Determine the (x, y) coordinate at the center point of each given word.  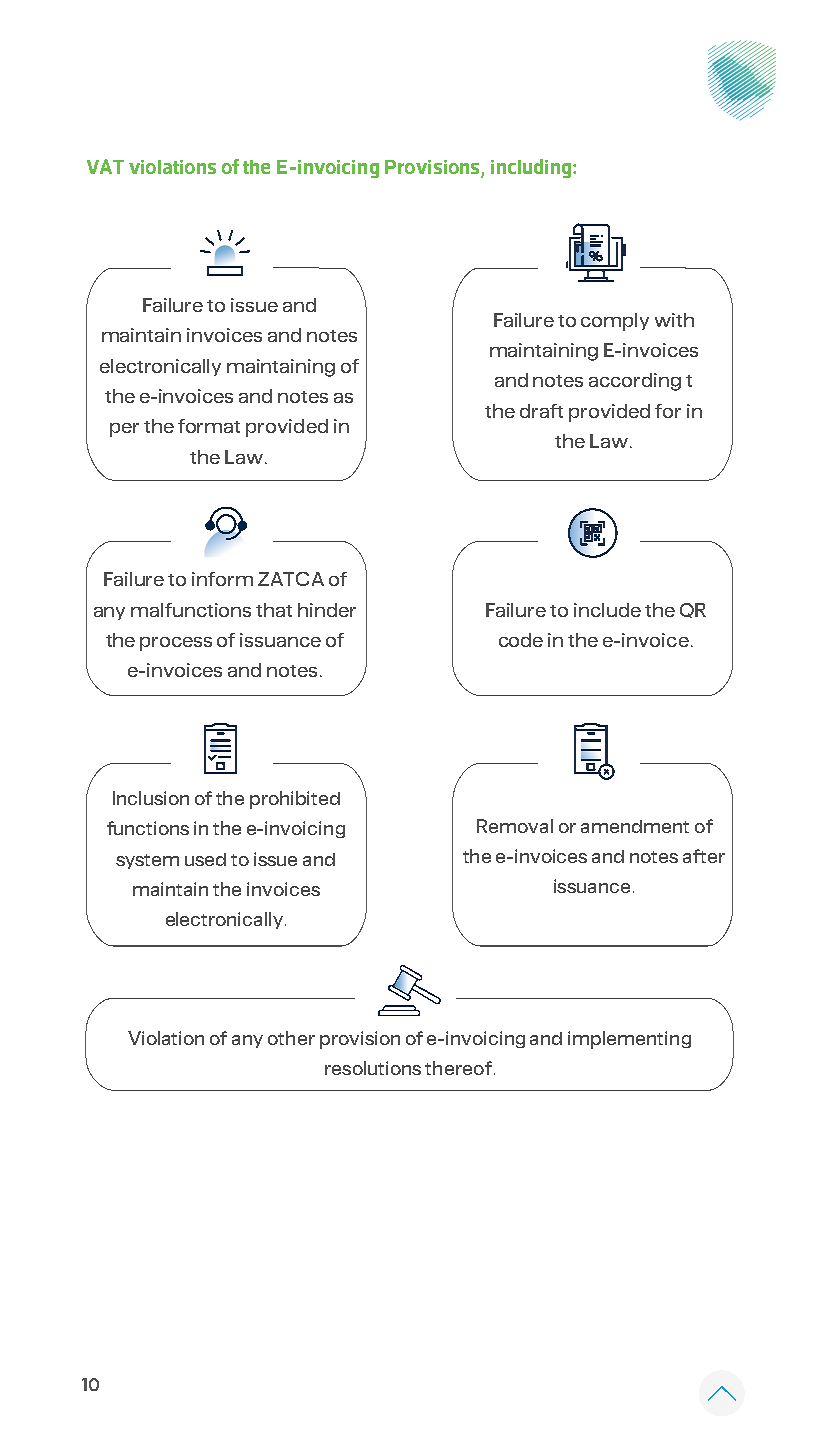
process (176, 644)
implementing (629, 1040)
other (291, 1038)
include (607, 610)
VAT (105, 166)
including (531, 168)
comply (615, 322)
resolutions (373, 1068)
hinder (327, 610)
